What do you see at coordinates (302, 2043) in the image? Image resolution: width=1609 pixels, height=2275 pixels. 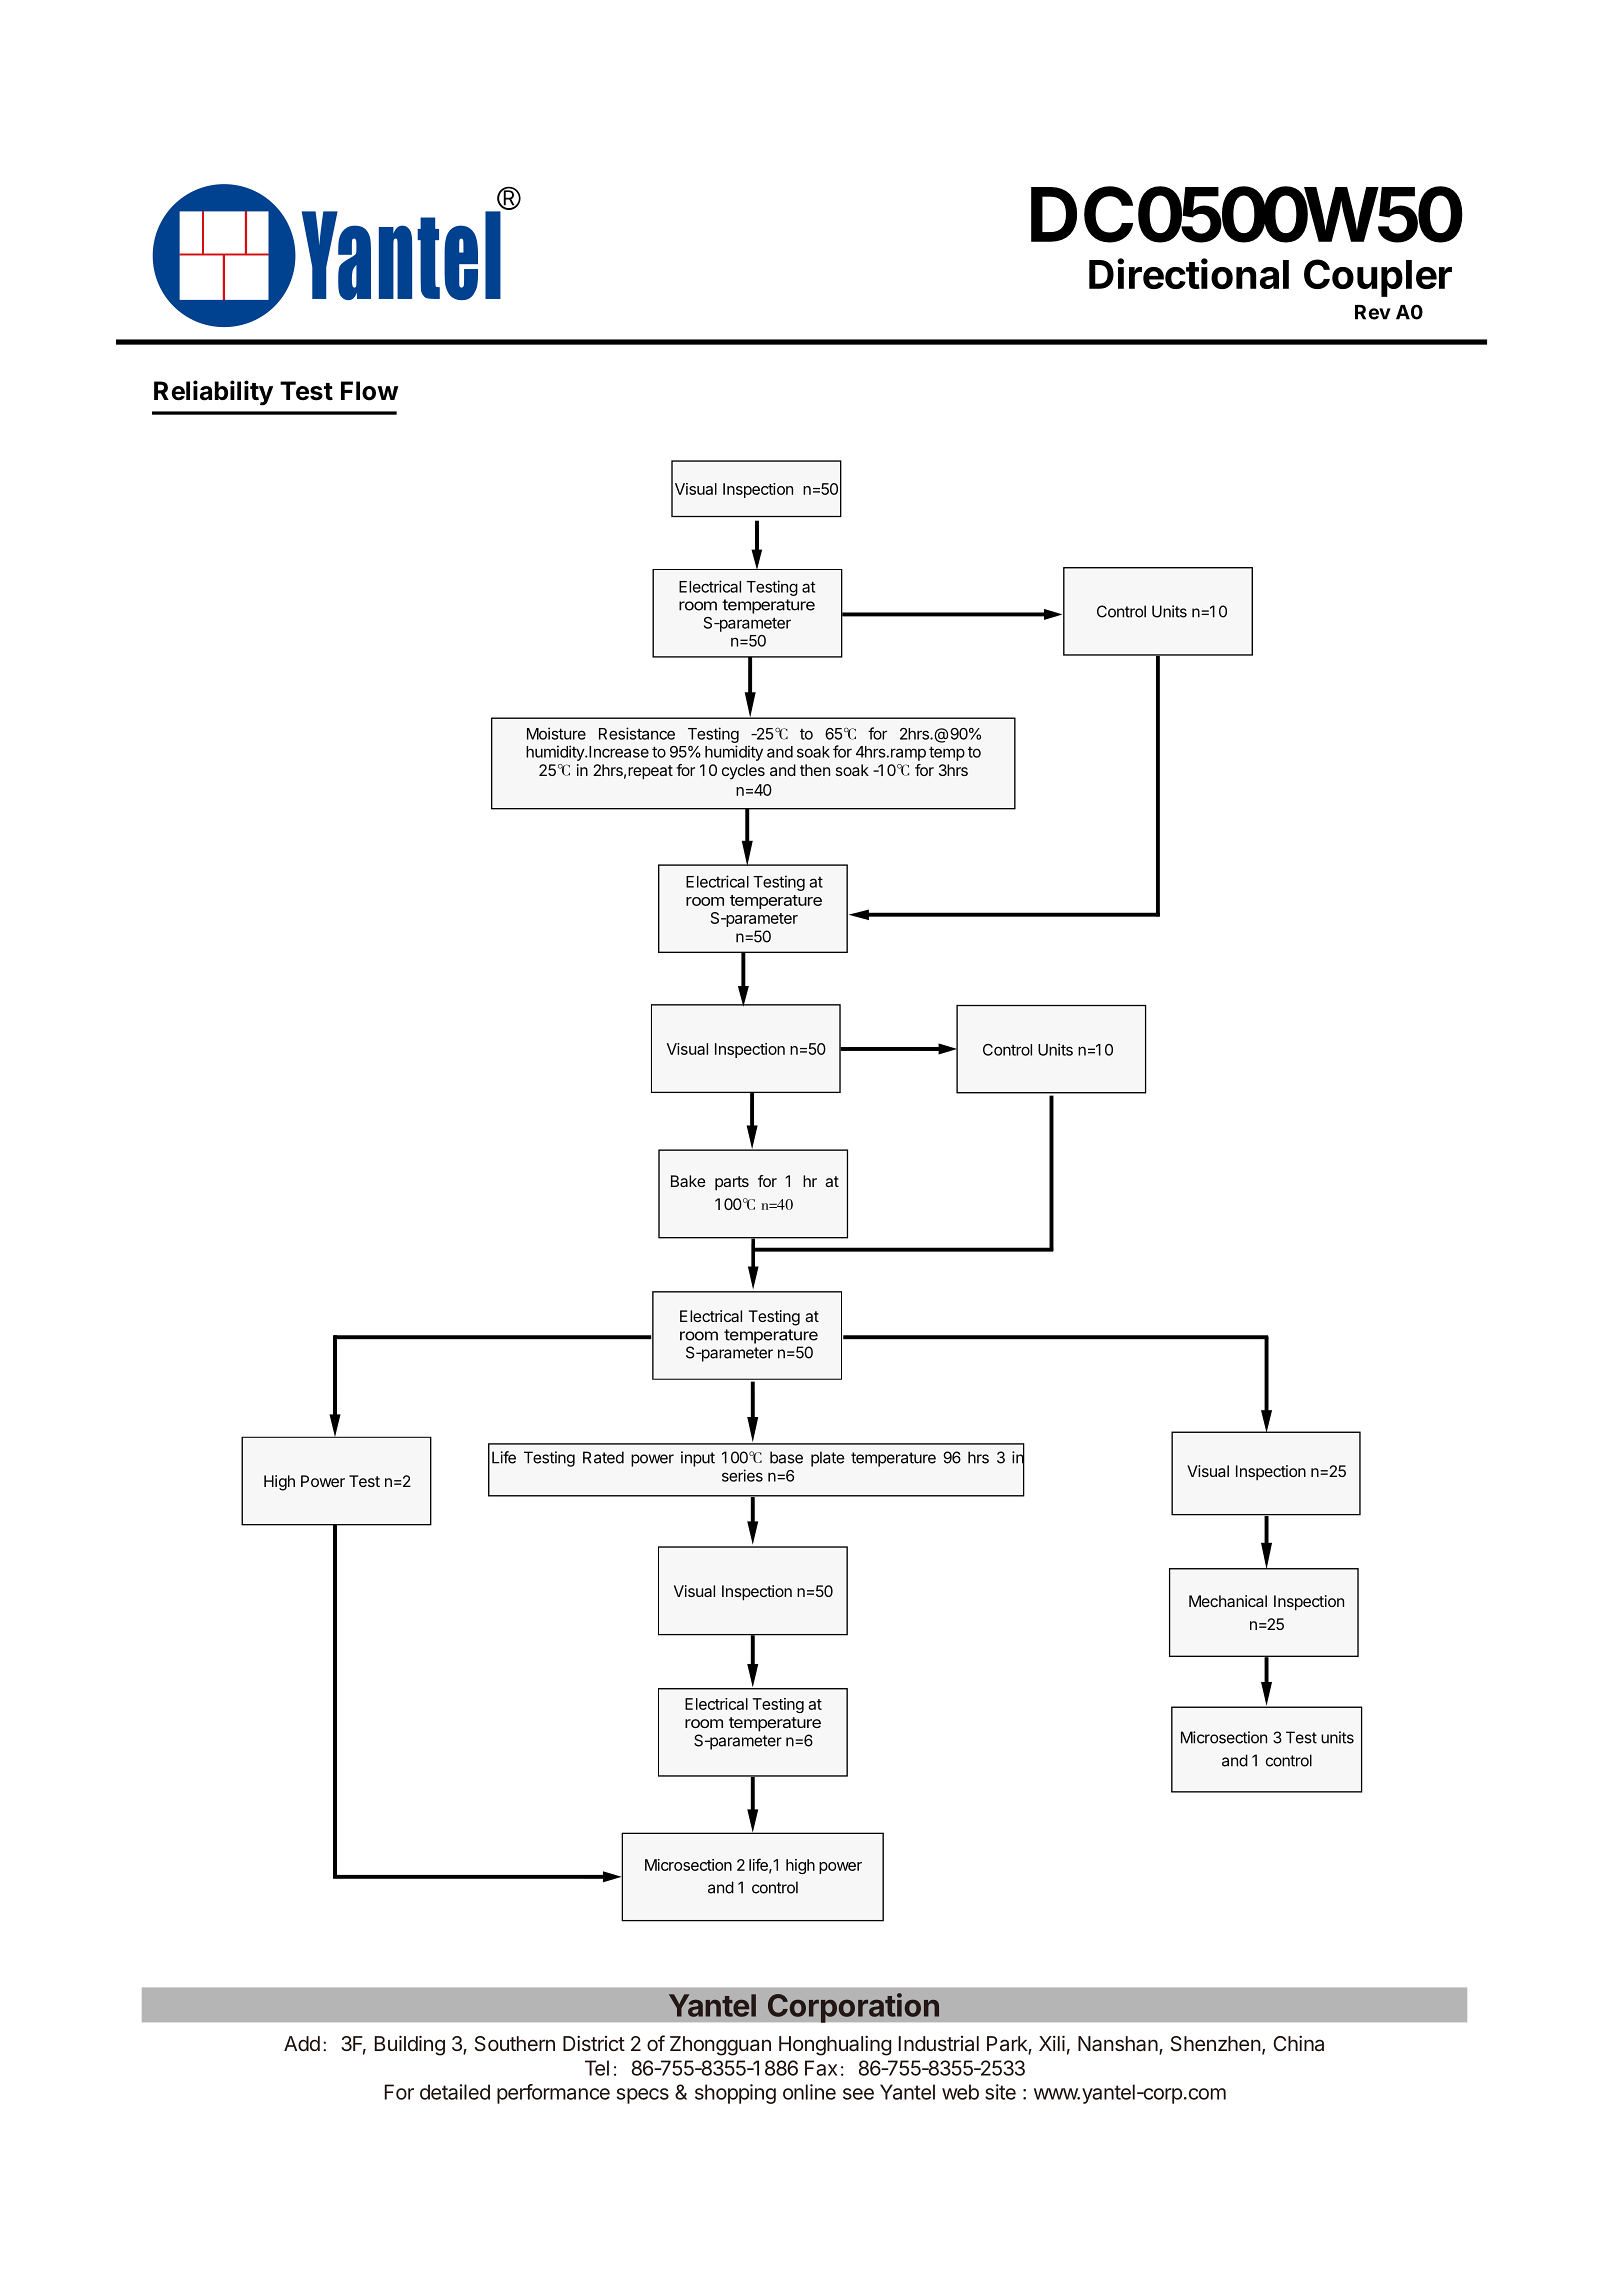 I see `Add` at bounding box center [302, 2043].
